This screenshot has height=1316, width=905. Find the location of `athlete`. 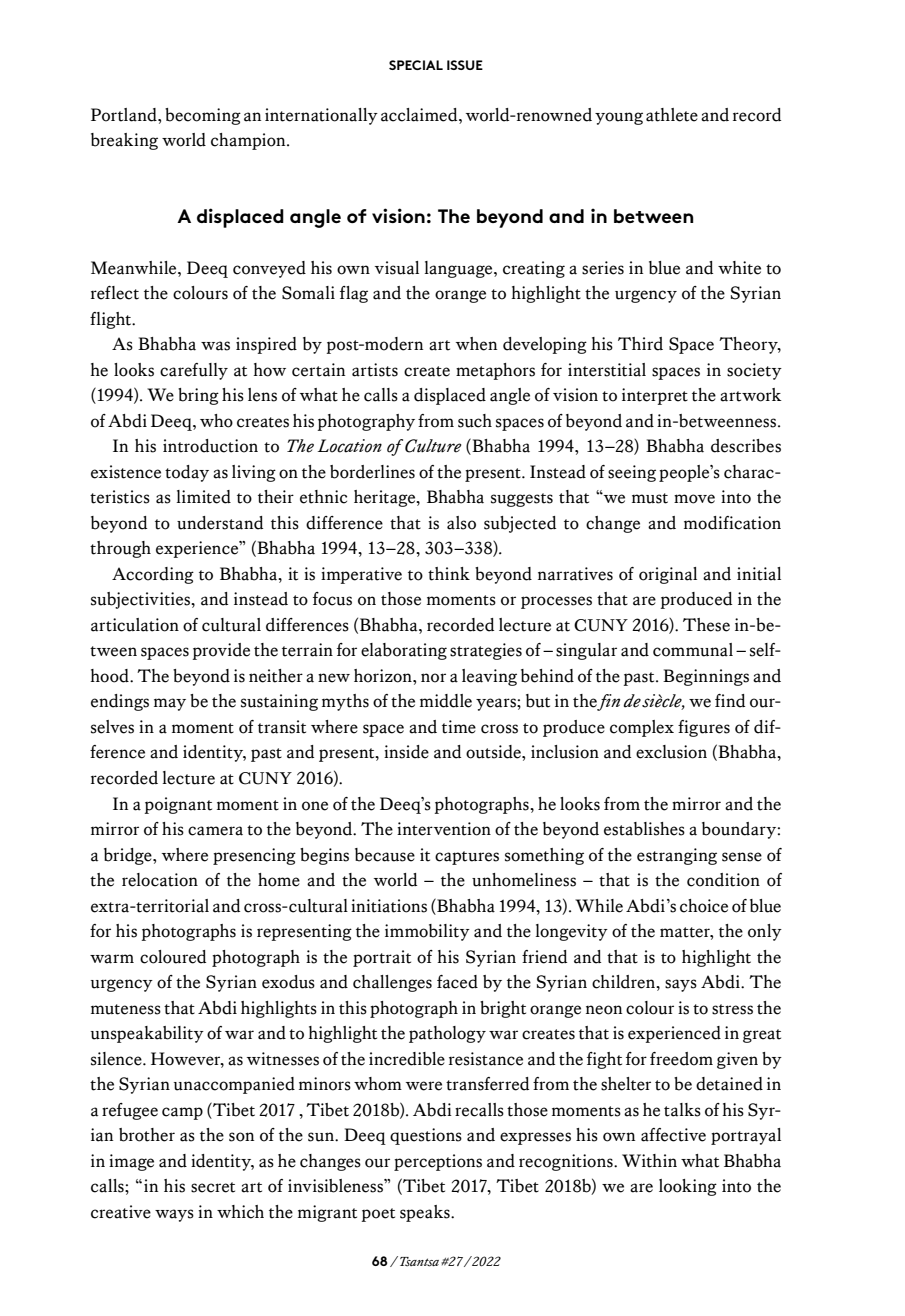

athlete is located at coordinates (672, 115).
